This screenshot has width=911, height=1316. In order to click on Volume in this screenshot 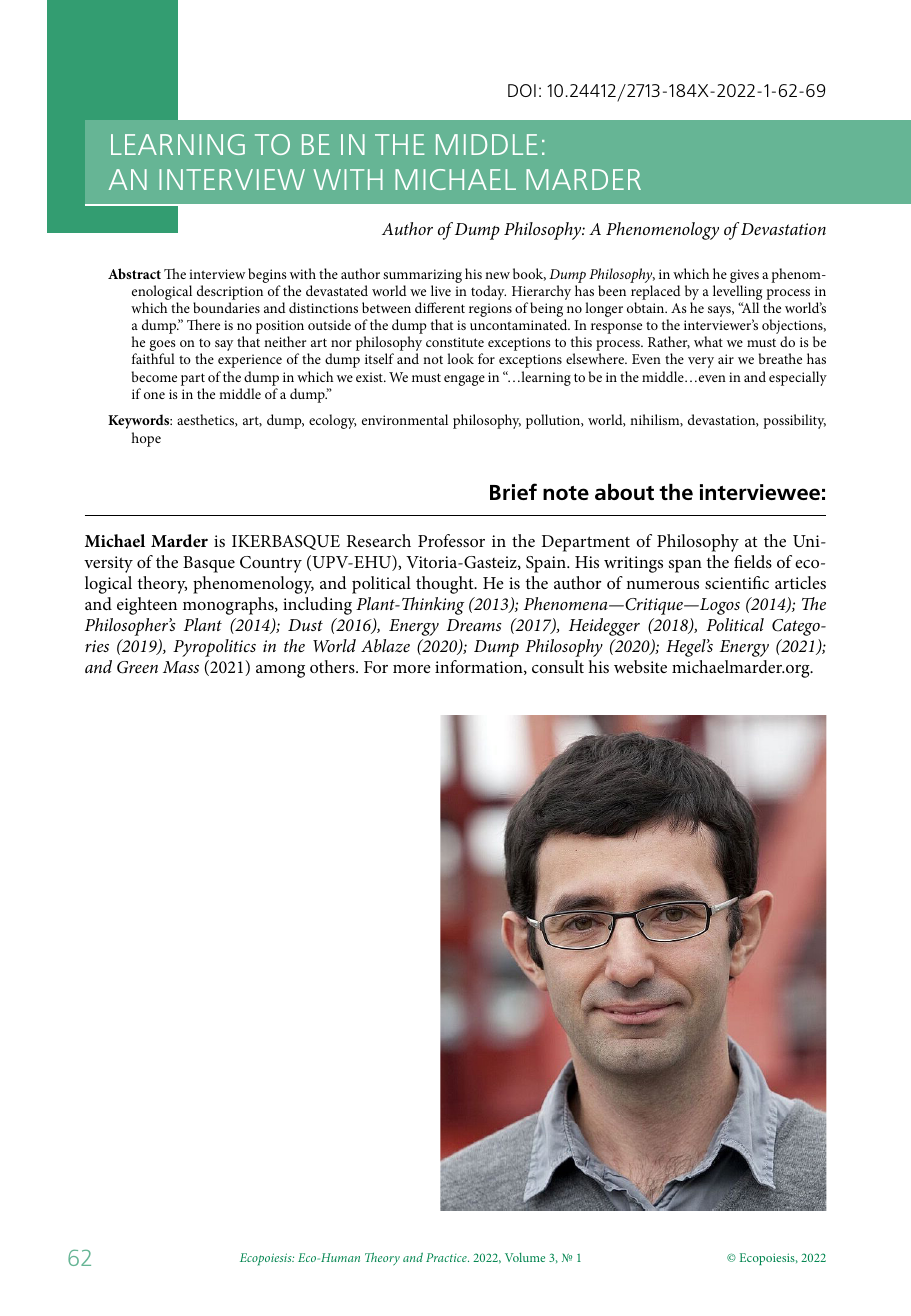, I will do `click(525, 1257)`.
